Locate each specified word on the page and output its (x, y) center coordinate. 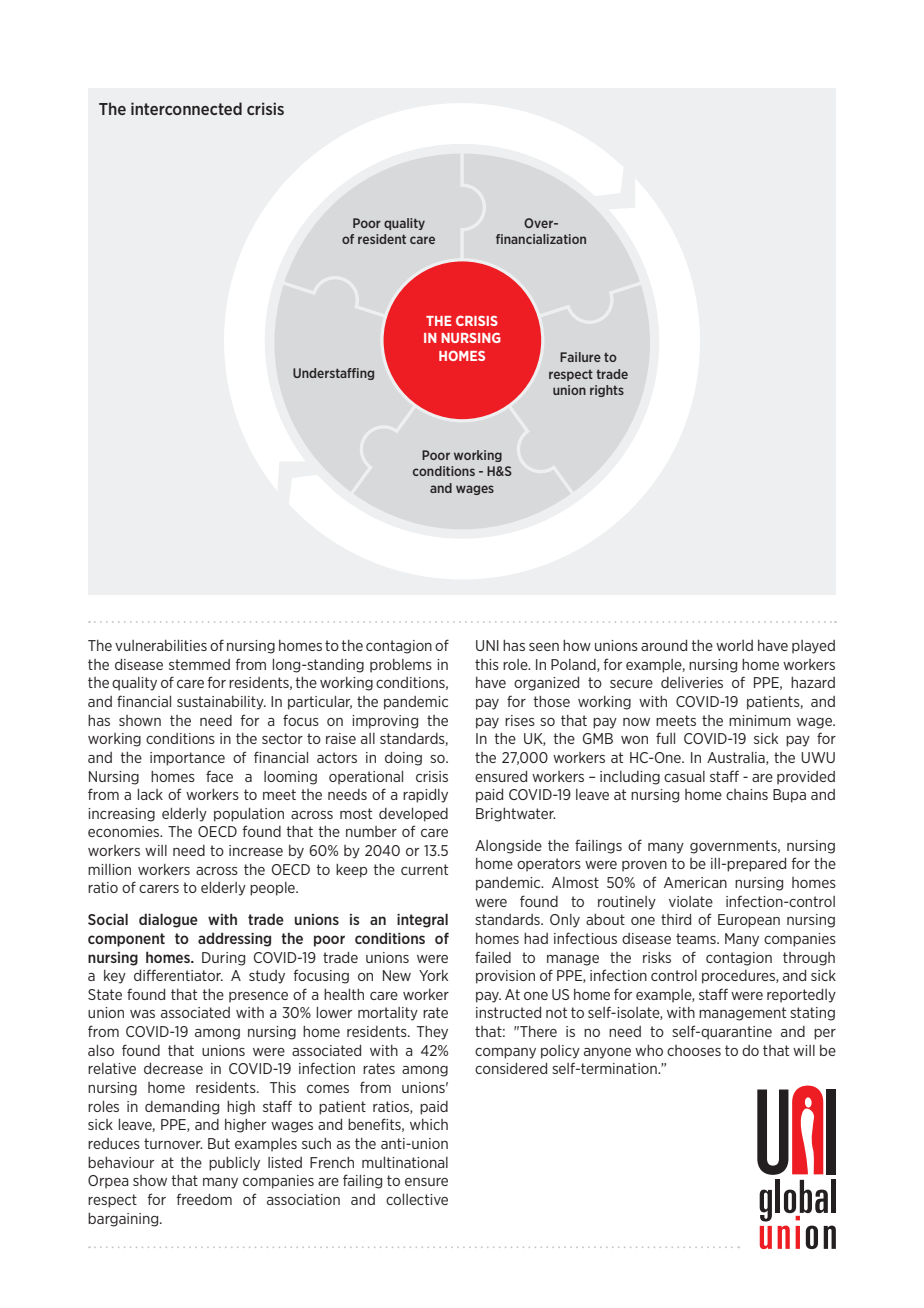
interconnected (186, 108)
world (734, 645)
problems (401, 666)
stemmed (199, 664)
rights (607, 391)
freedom (204, 1199)
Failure (580, 357)
